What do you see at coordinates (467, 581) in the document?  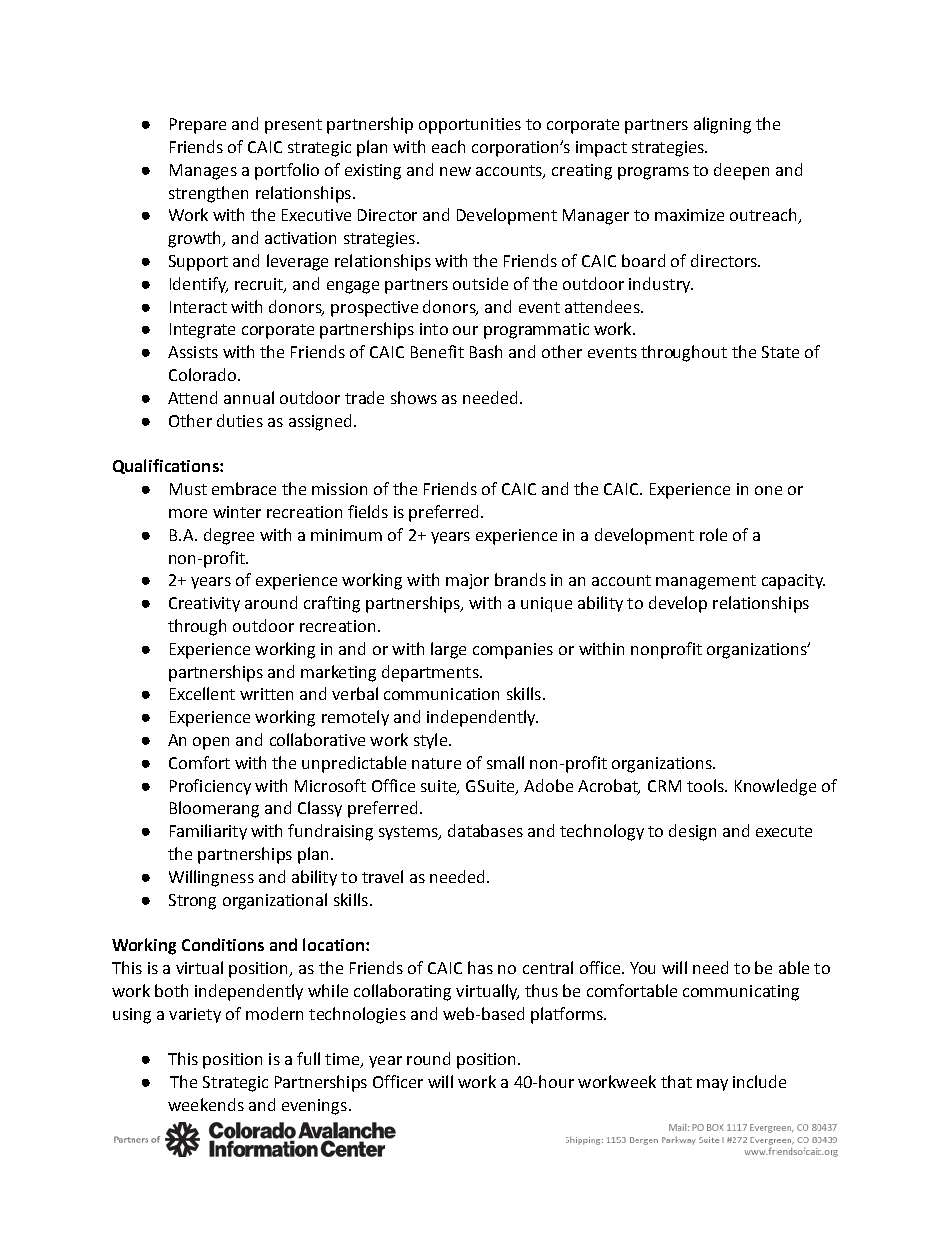 I see `major` at bounding box center [467, 581].
